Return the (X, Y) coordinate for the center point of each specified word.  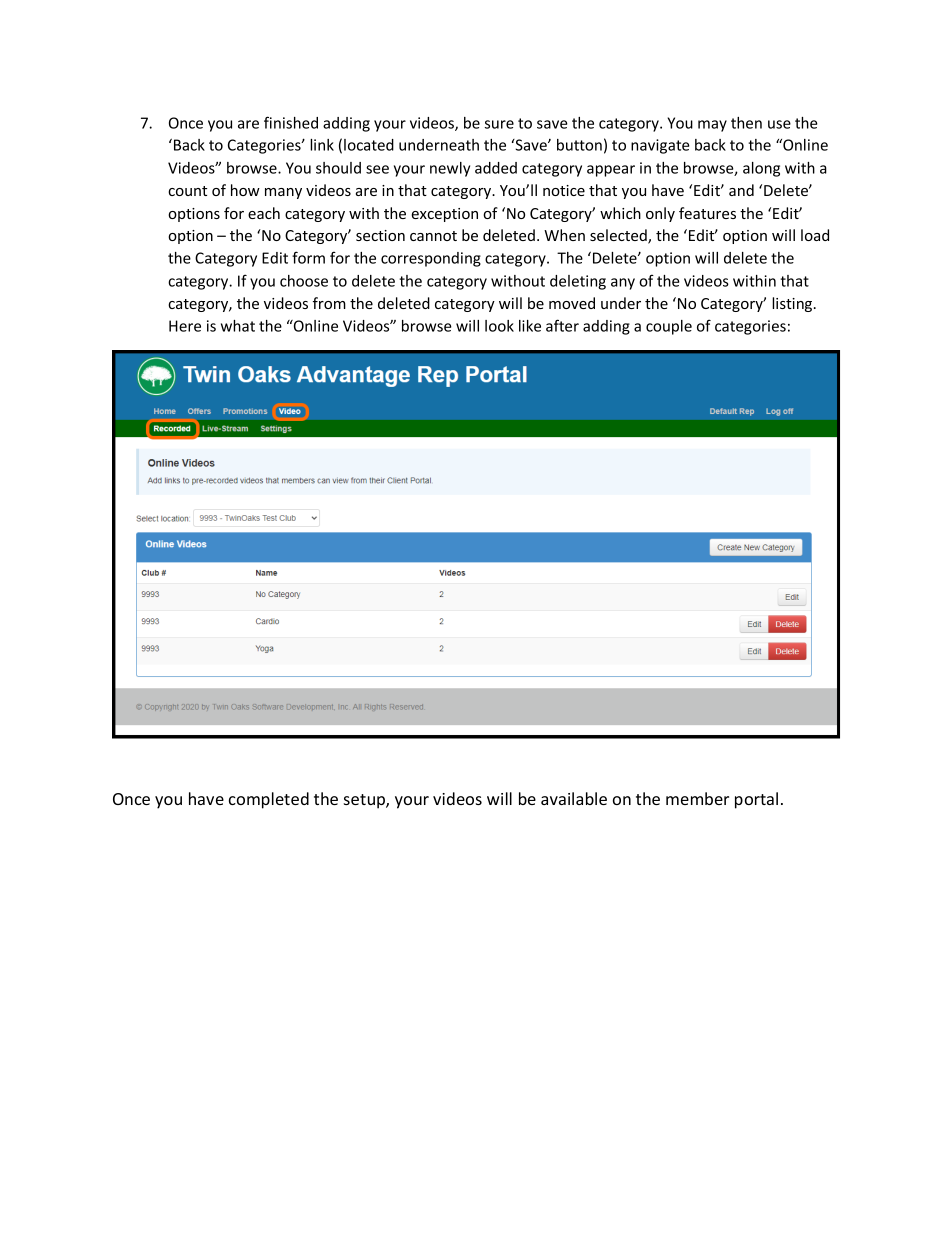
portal (756, 800)
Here (185, 326)
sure (499, 124)
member (697, 798)
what (238, 326)
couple (669, 327)
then (746, 123)
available (574, 798)
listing (792, 304)
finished (291, 122)
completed (269, 800)
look (499, 326)
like (530, 326)
